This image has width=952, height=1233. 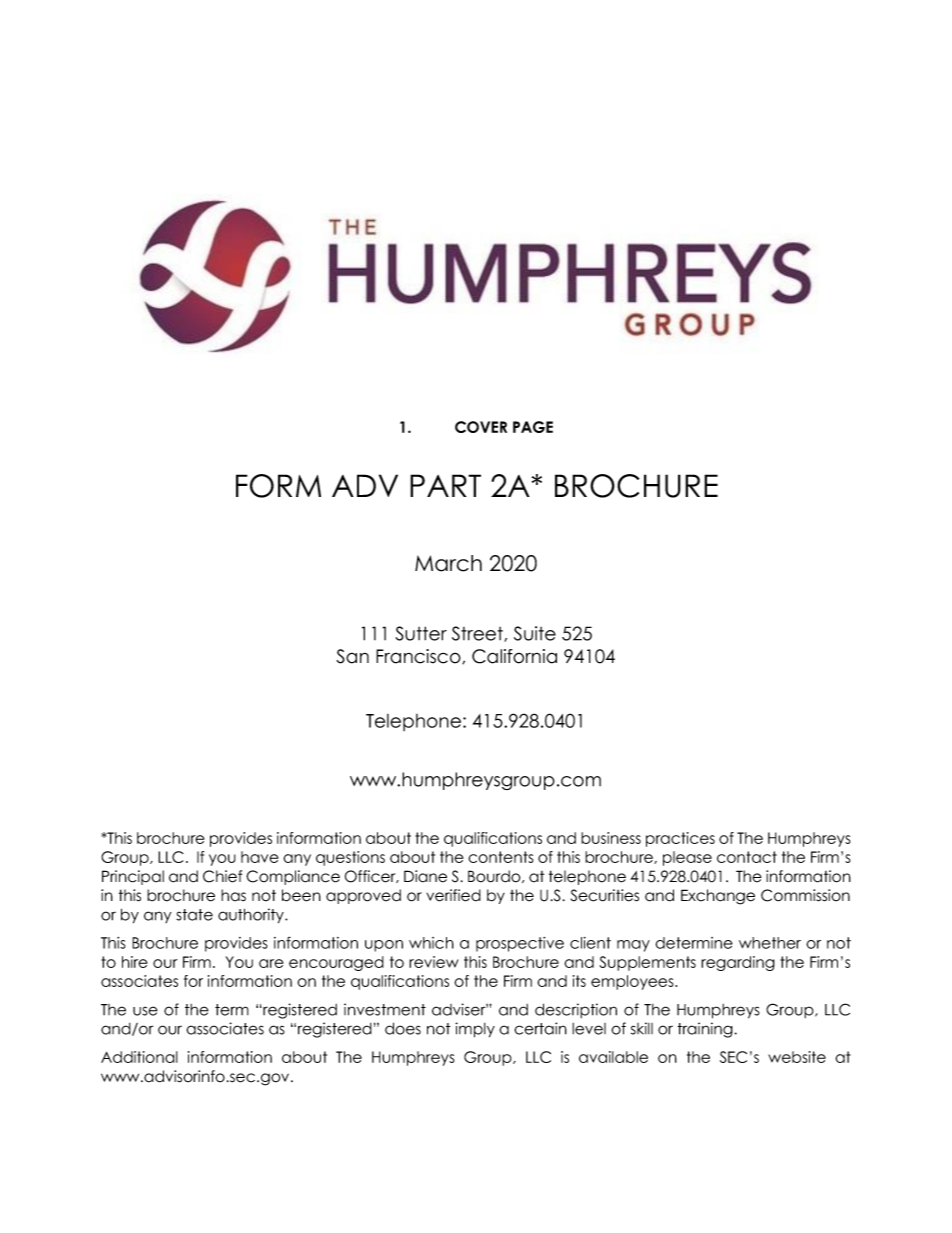 I want to click on Exchange, so click(x=718, y=897).
